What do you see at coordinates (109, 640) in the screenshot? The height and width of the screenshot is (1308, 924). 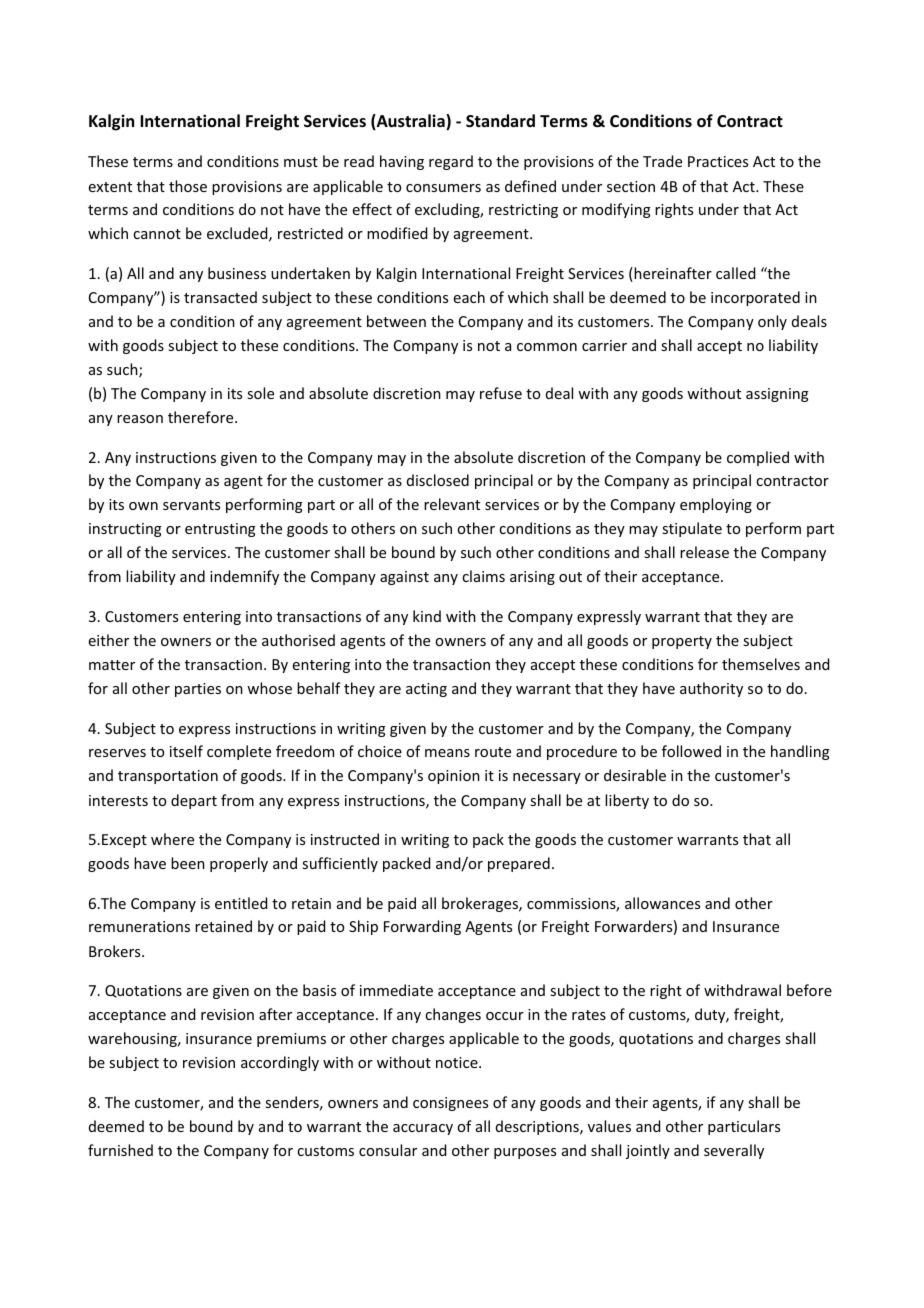 I see `either` at bounding box center [109, 640].
